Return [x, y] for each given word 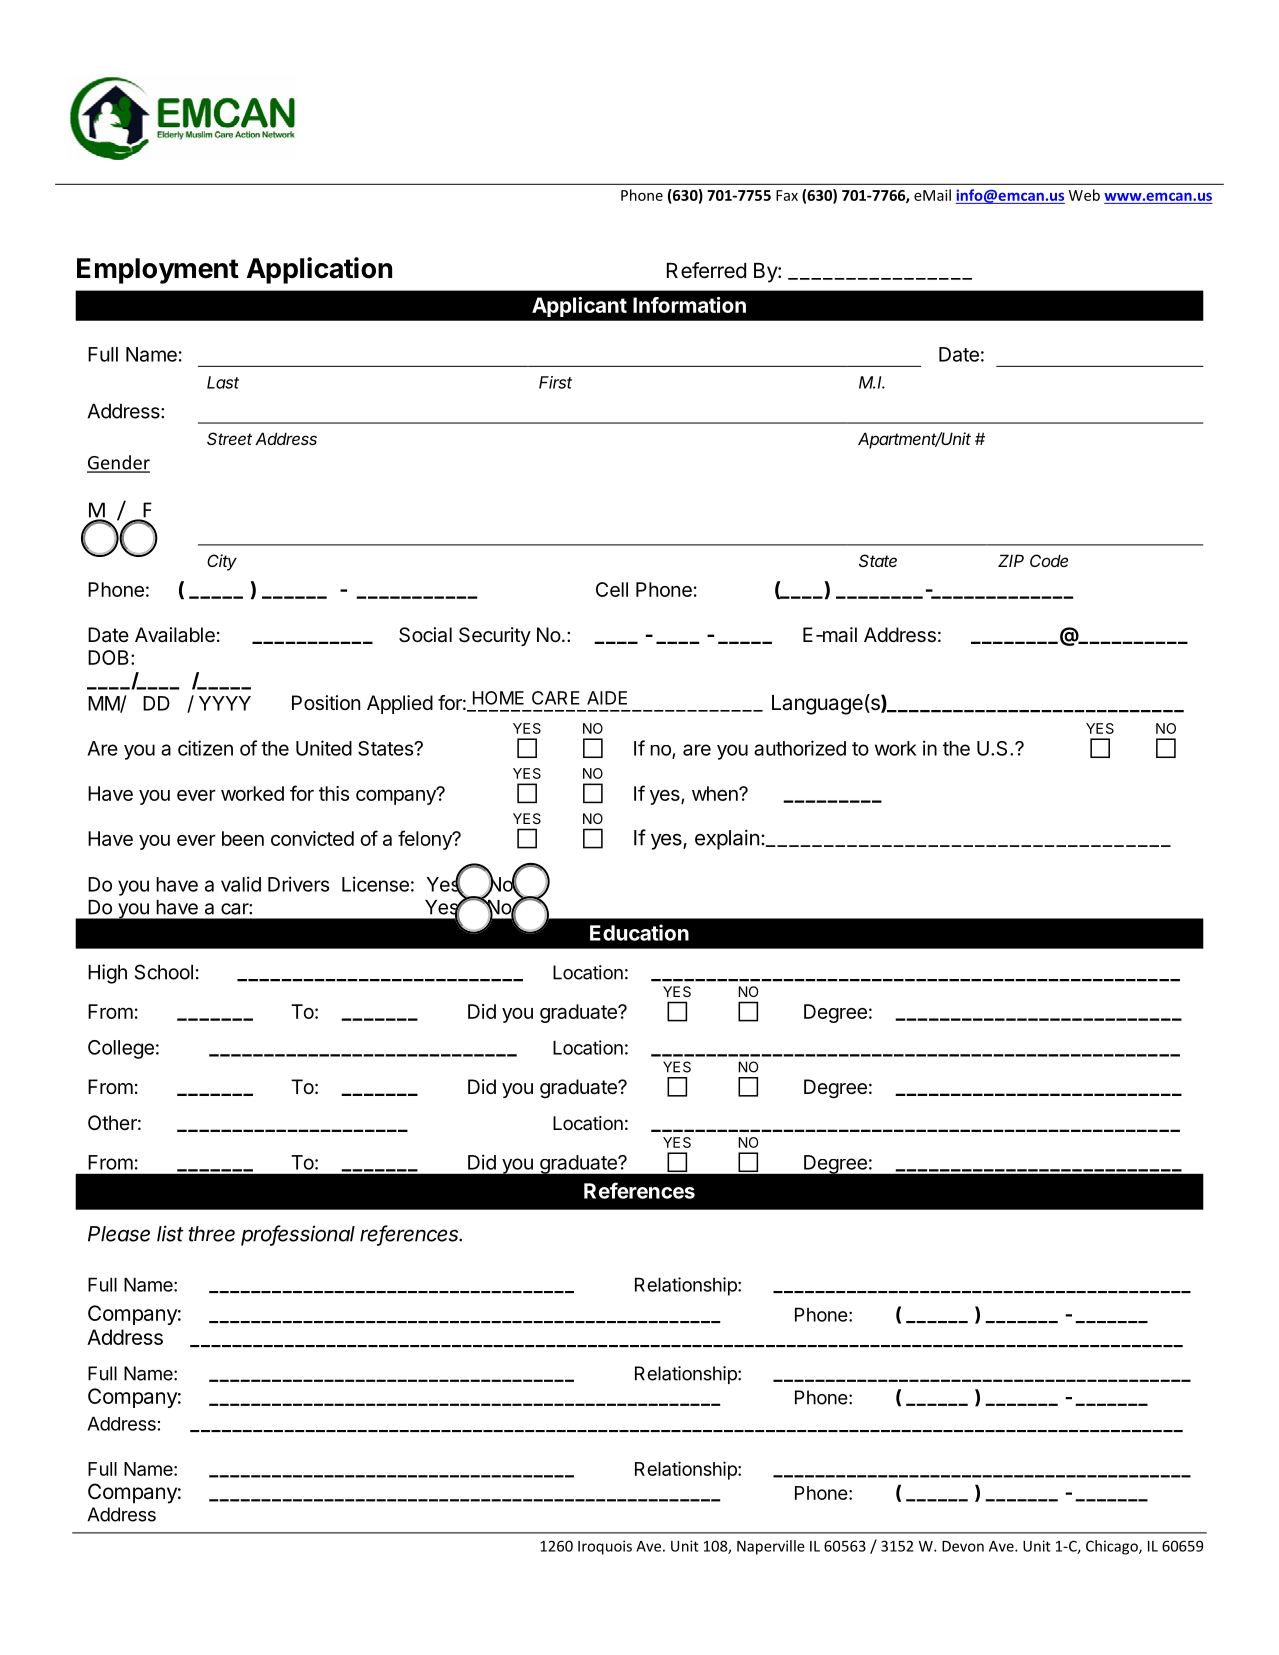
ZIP [1011, 560]
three [211, 1234]
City [222, 562]
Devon [963, 1546]
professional [298, 1235]
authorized [800, 748]
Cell [612, 589]
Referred [706, 270]
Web [1084, 195]
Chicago [1113, 1547]
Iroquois [605, 1547]
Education [639, 932]
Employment [158, 271]
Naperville [771, 1547]
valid [241, 884]
